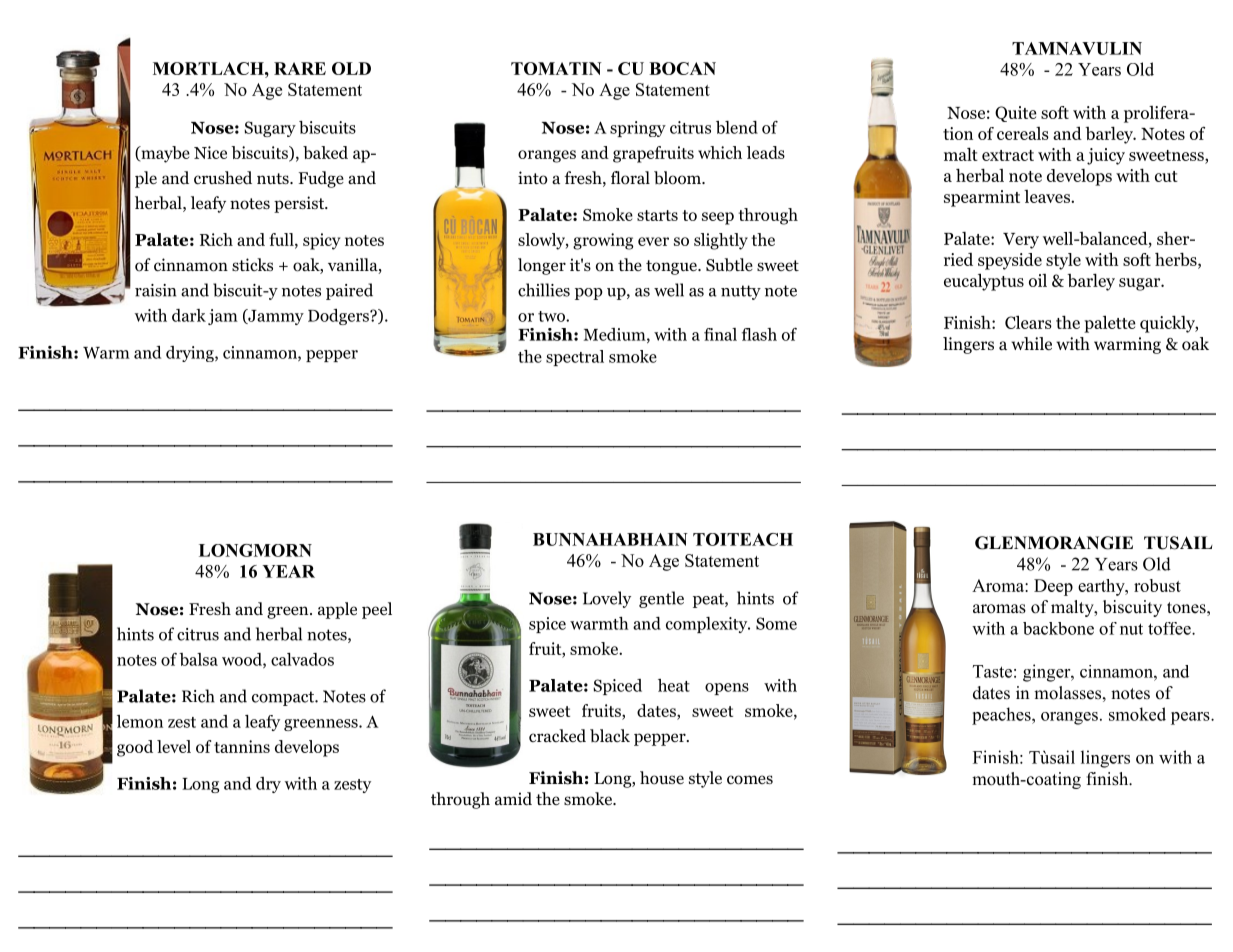 The height and width of the document is (952, 1233). Describe the element at coordinates (1053, 587) in the document. I see `Deep` at that location.
